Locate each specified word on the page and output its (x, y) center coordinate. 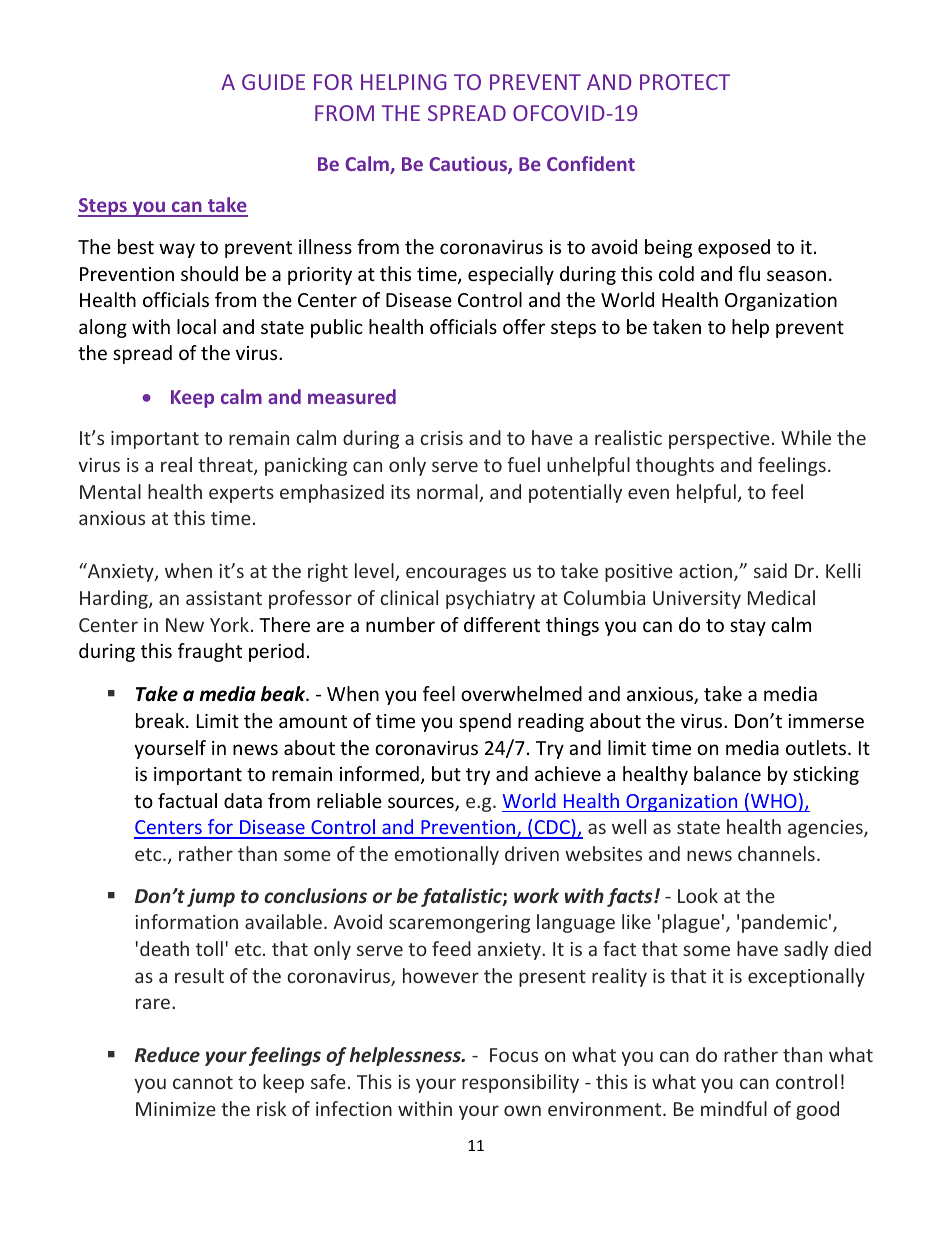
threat (226, 466)
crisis (441, 438)
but (446, 773)
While (806, 437)
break (161, 720)
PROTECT (685, 82)
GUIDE (273, 82)
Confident (591, 163)
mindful (734, 1108)
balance (727, 773)
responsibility (520, 1083)
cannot (203, 1082)
